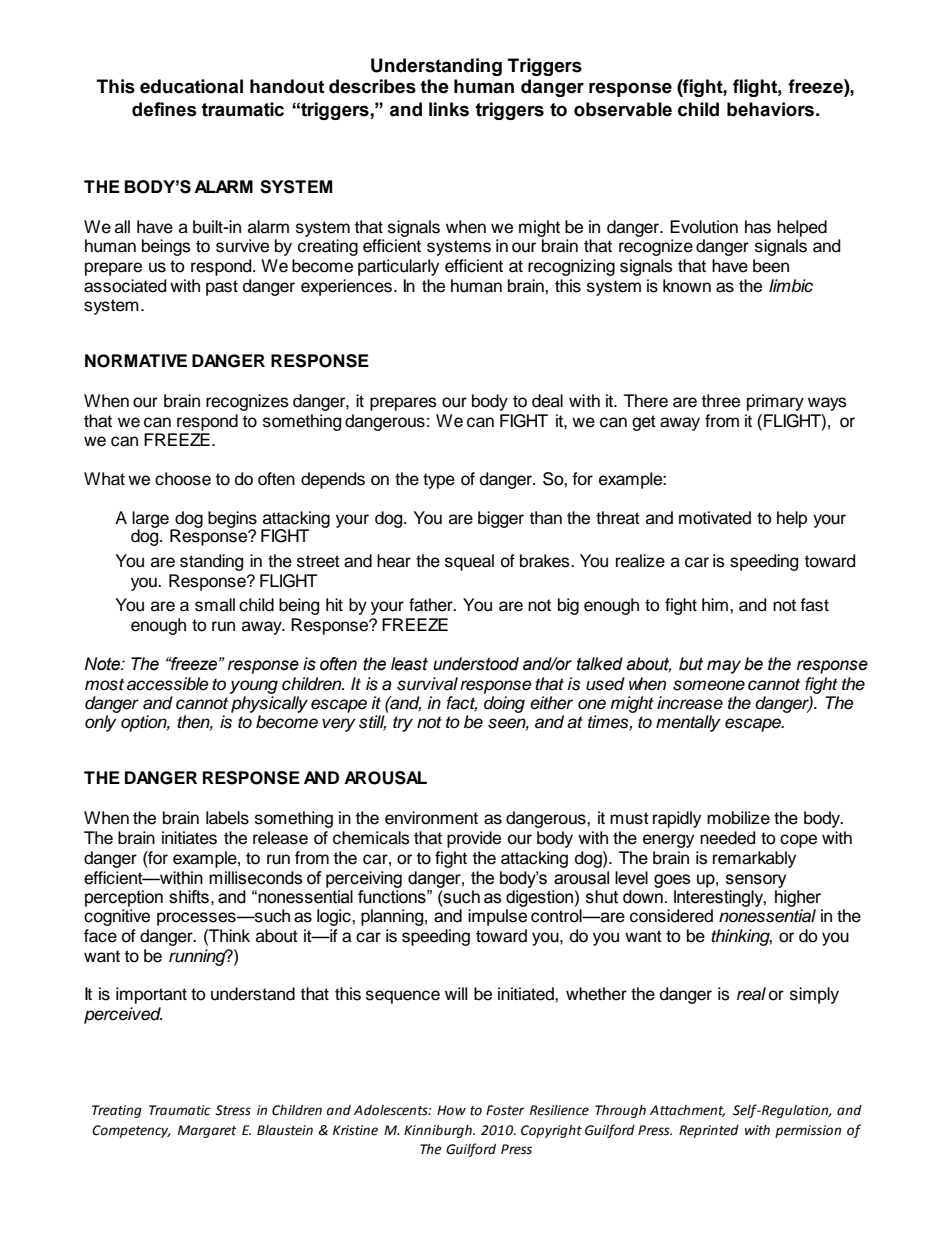  I want to click on links, so click(449, 109).
